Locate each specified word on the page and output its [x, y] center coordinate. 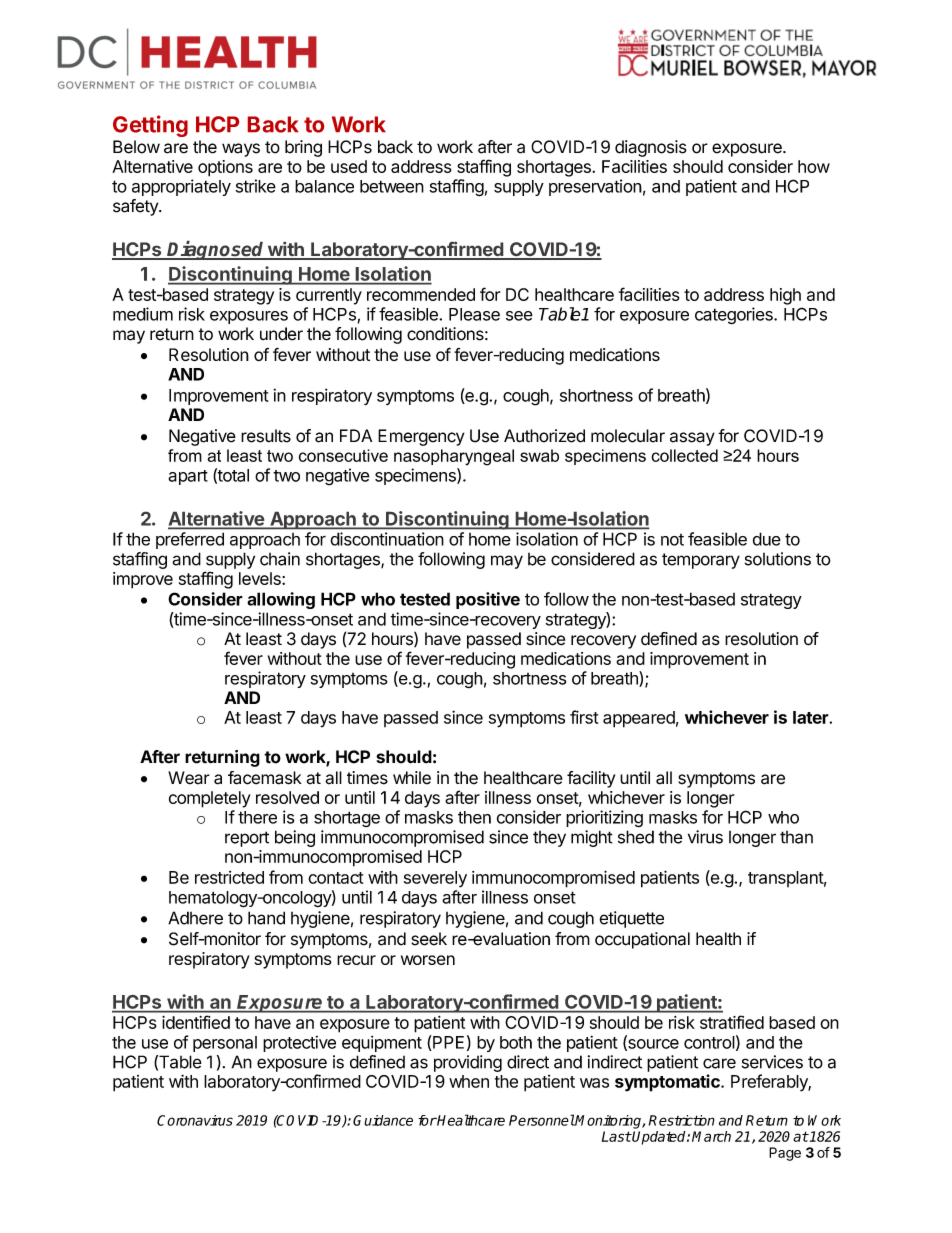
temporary [701, 561]
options [225, 168]
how [814, 166]
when [469, 1081]
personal [225, 1044]
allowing [281, 600]
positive [488, 600]
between [392, 186]
